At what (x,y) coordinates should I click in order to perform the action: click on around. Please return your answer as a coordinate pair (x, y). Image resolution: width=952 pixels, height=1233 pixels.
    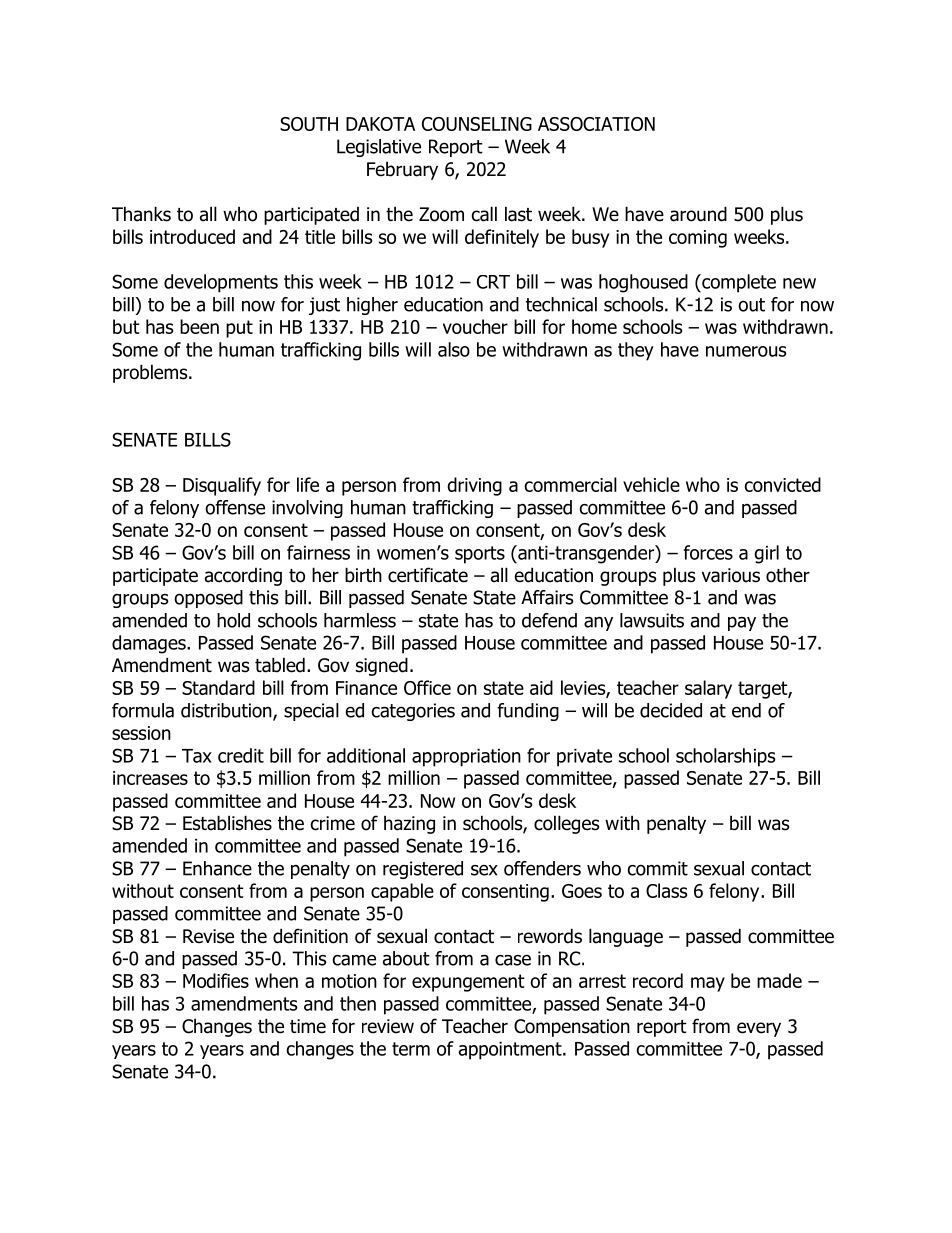
    Looking at the image, I should click on (698, 214).
